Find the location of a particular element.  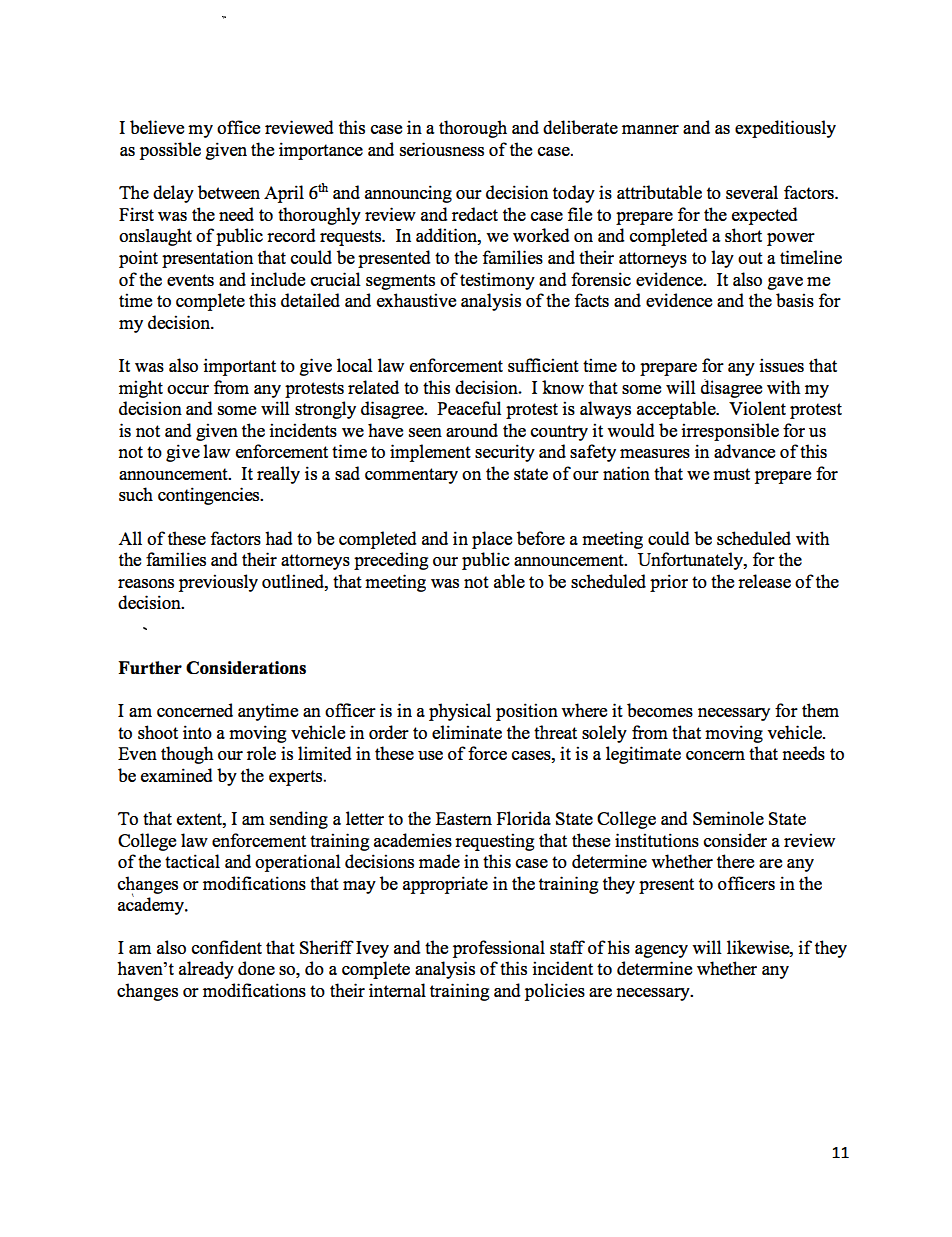

Seminole is located at coordinates (728, 818).
